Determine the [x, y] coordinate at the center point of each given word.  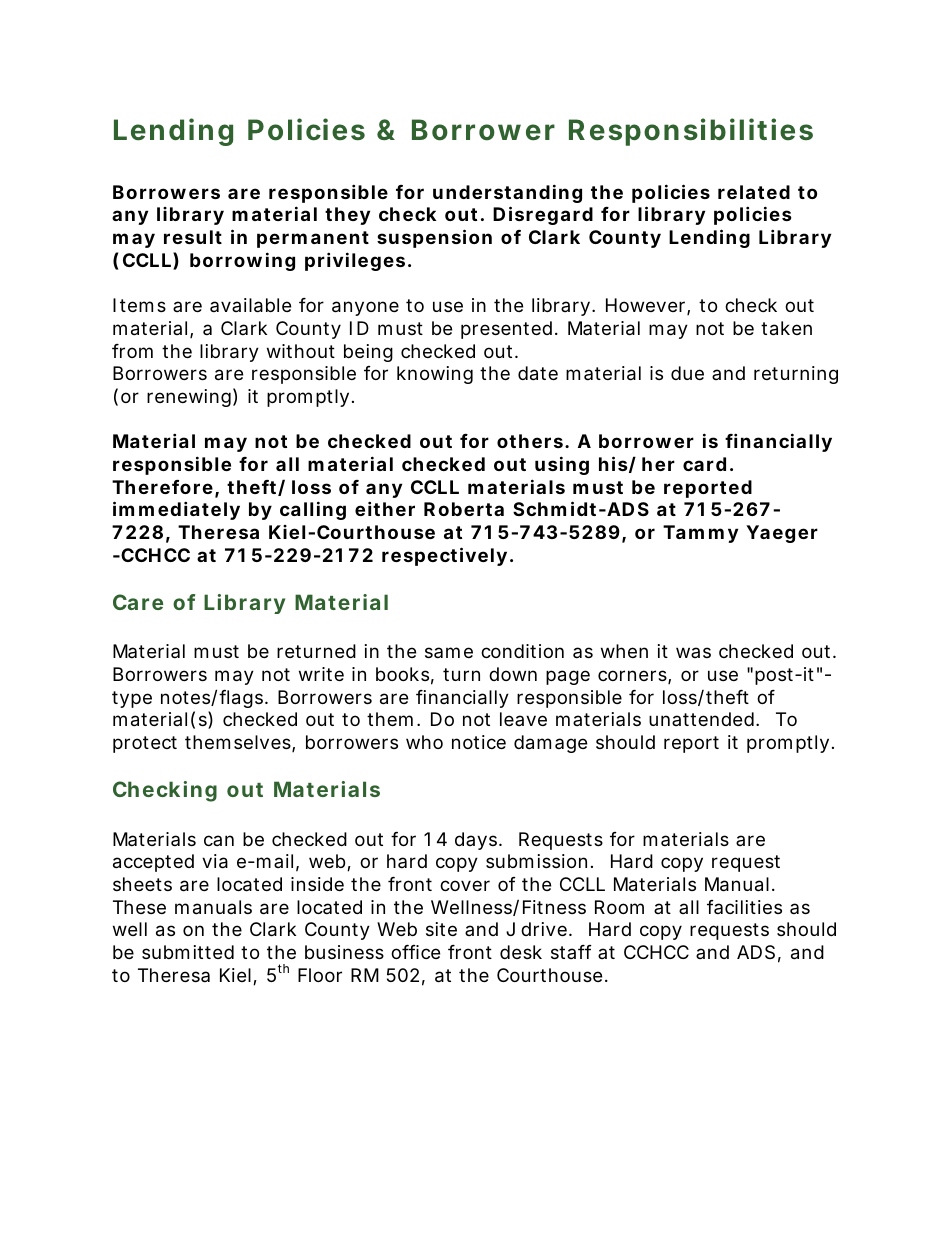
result [193, 237]
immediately [176, 510]
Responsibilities [691, 132]
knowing [435, 375]
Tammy [700, 534]
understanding [507, 193]
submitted [188, 952]
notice [479, 742]
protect [145, 744]
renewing [189, 398]
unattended [701, 719]
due [687, 373]
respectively [444, 556]
